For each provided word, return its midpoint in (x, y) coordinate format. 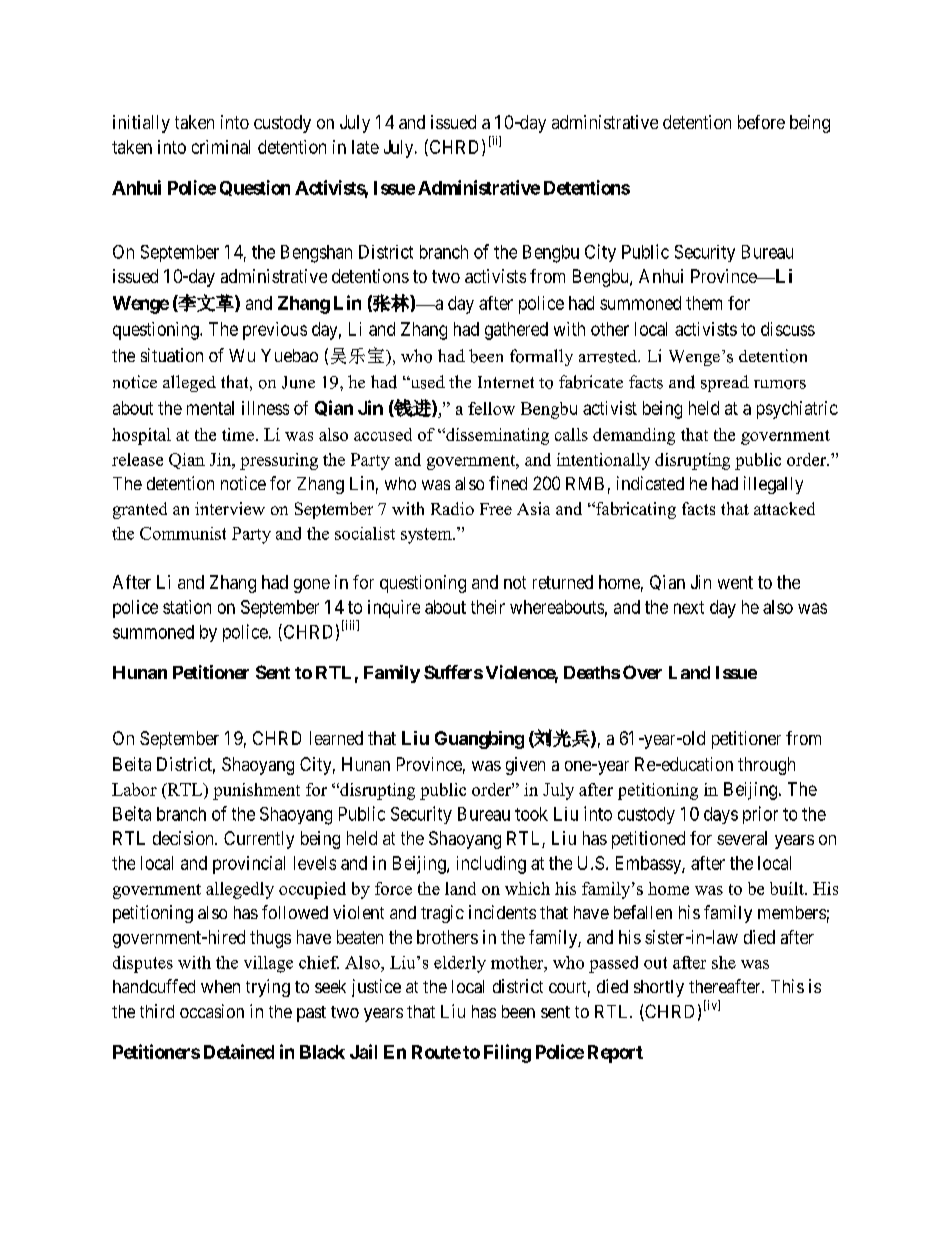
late (365, 147)
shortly (659, 988)
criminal (221, 147)
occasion (212, 1011)
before (761, 122)
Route (436, 1052)
